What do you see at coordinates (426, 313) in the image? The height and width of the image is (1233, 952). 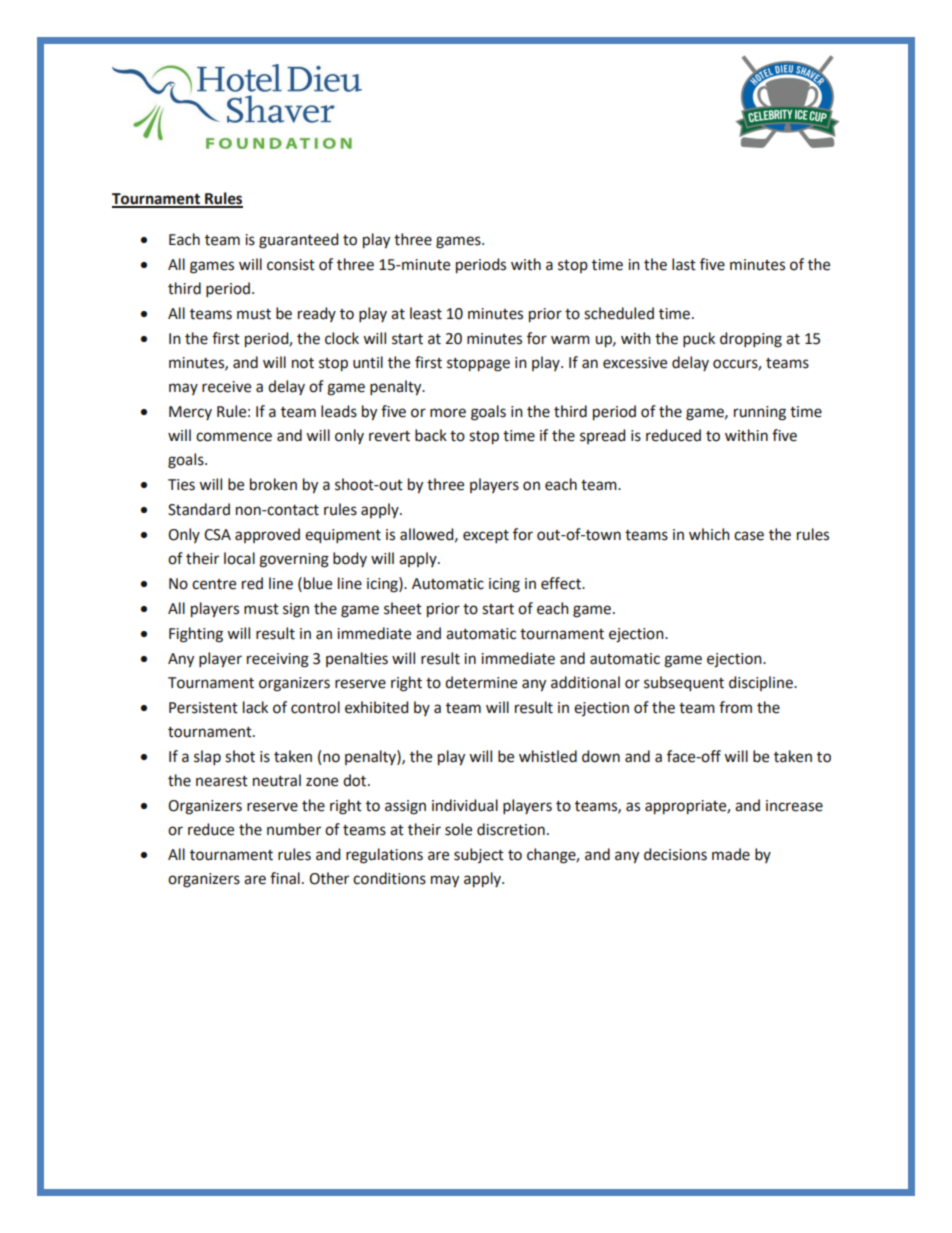 I see `least` at bounding box center [426, 313].
